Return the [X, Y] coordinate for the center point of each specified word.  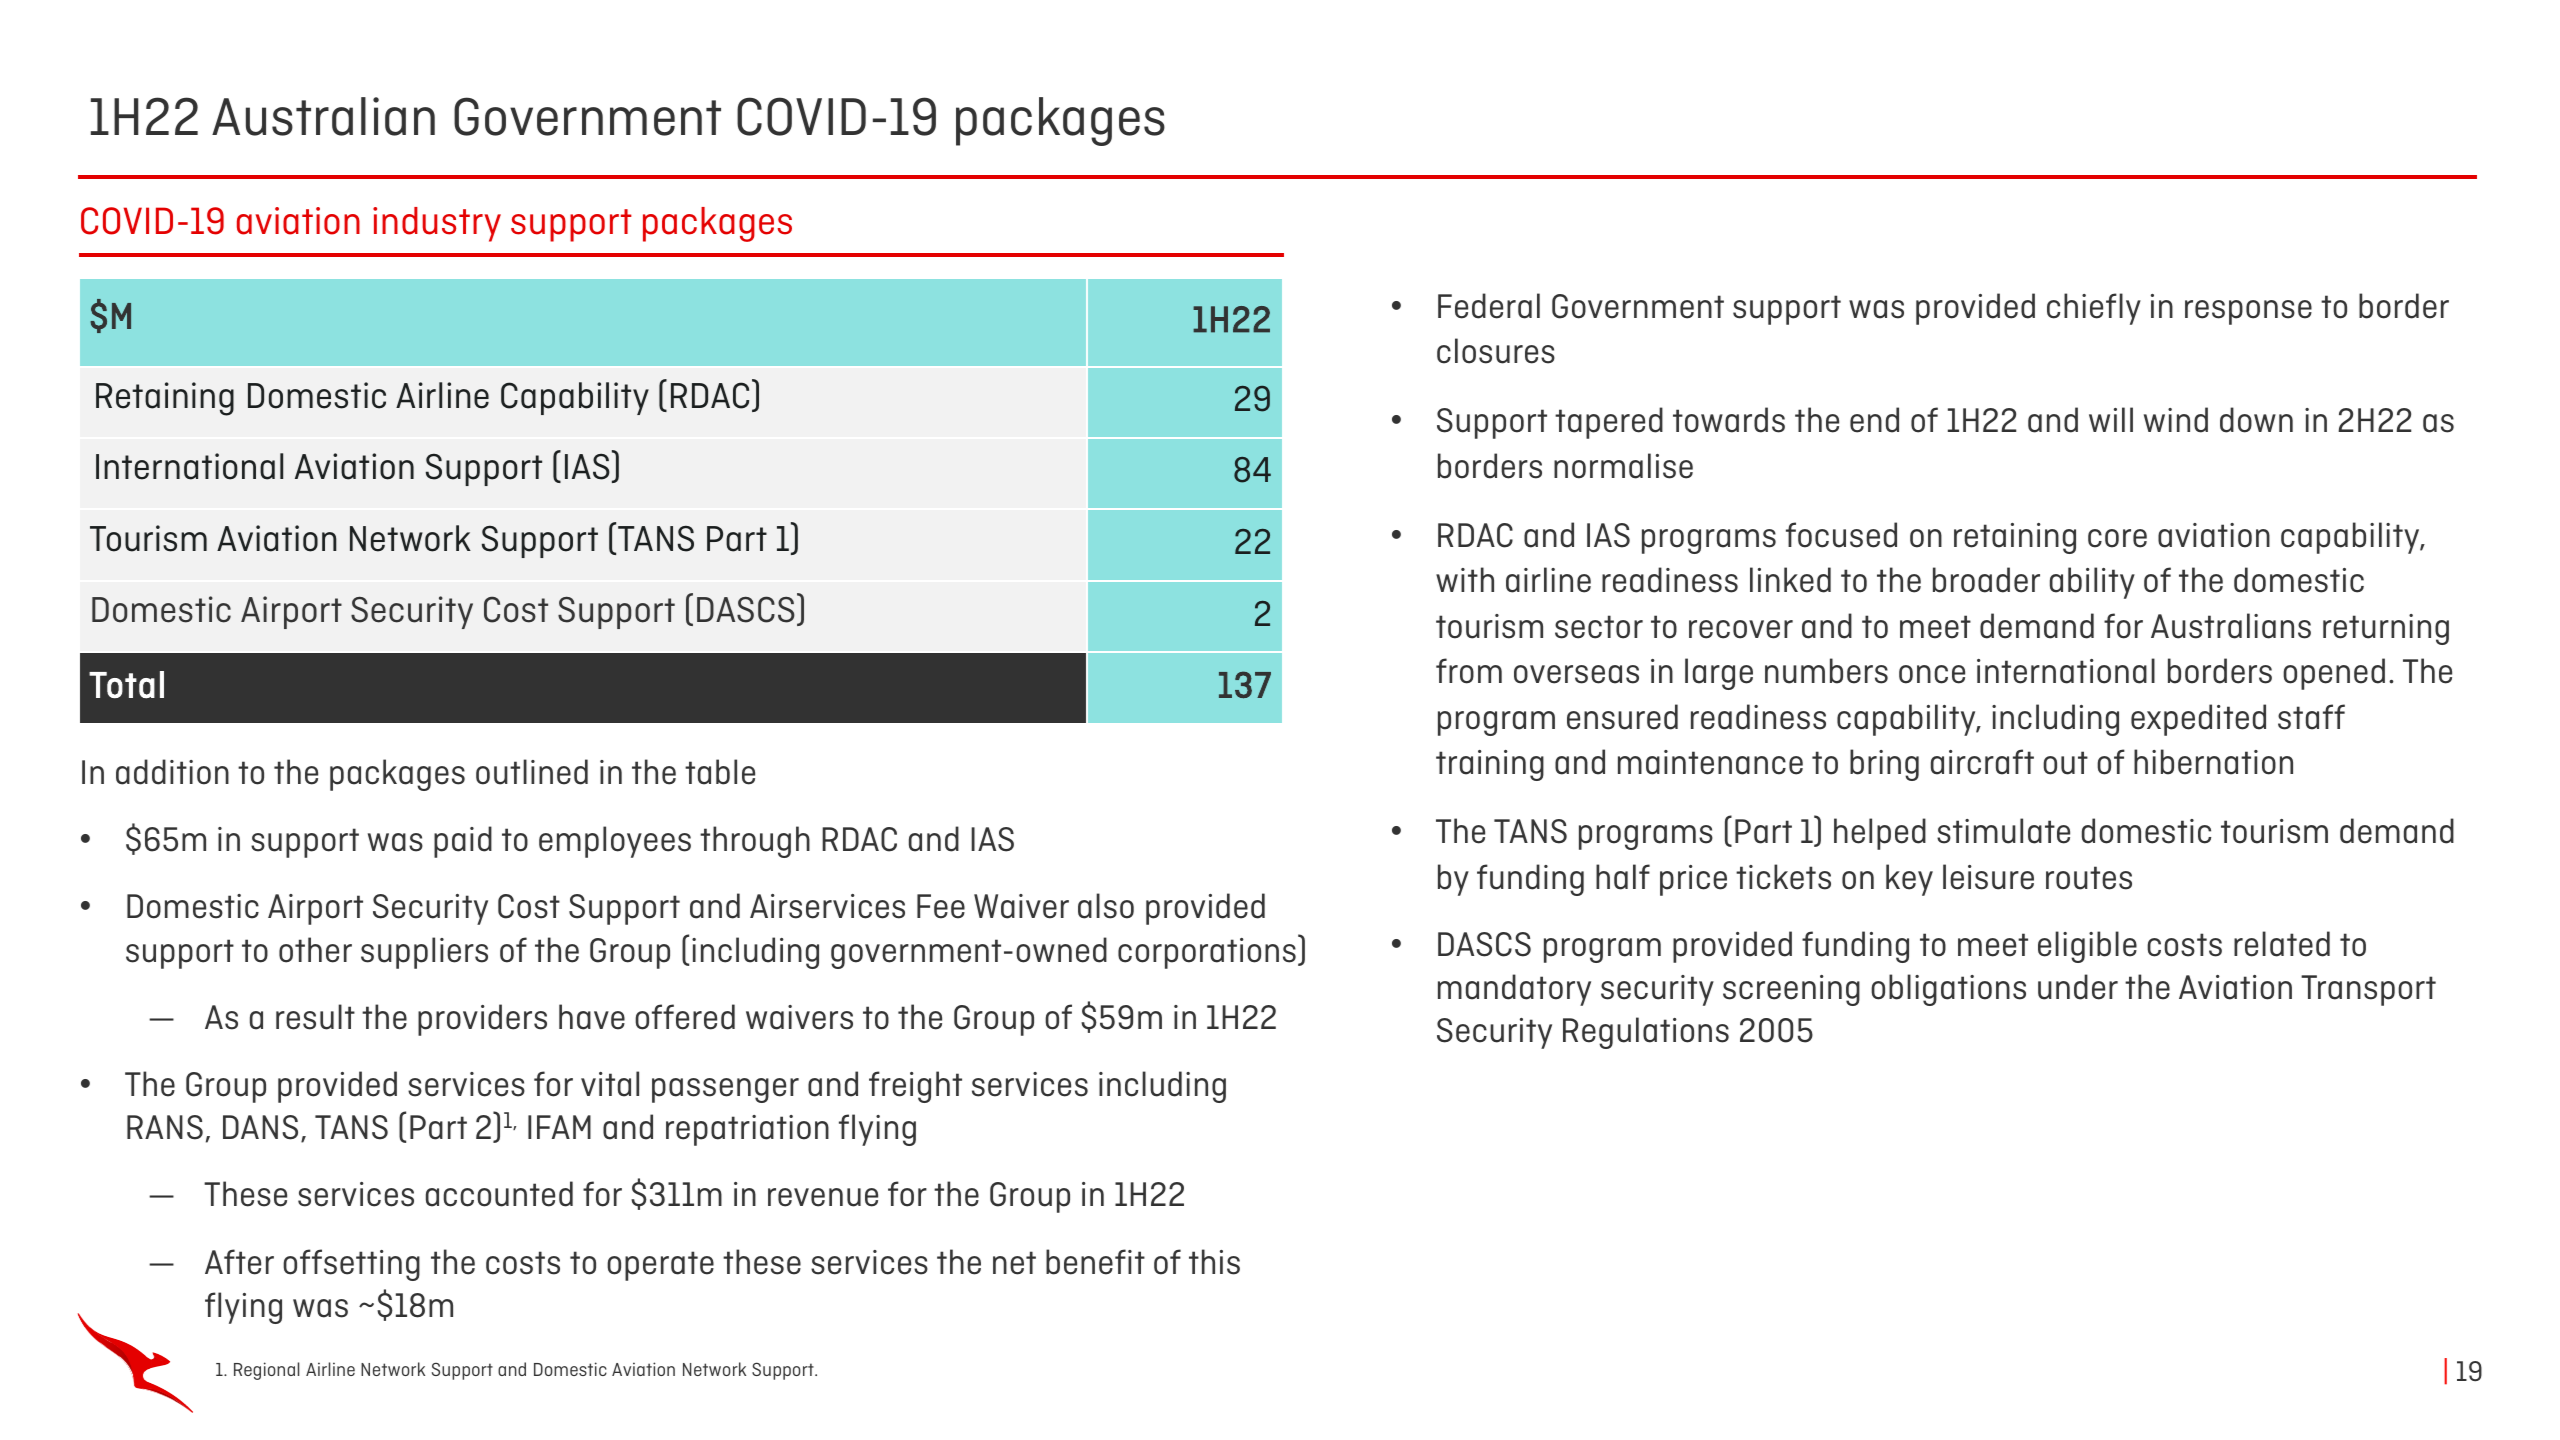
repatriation [747, 1130]
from [1469, 671]
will [2111, 419]
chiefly [2094, 309]
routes [2089, 878]
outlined [532, 772]
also [1106, 906]
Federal [1489, 306]
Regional [266, 1371]
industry [437, 224]
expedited [2198, 720]
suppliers [424, 953]
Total [126, 685]
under [2078, 987]
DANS [260, 1127]
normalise [1623, 466]
